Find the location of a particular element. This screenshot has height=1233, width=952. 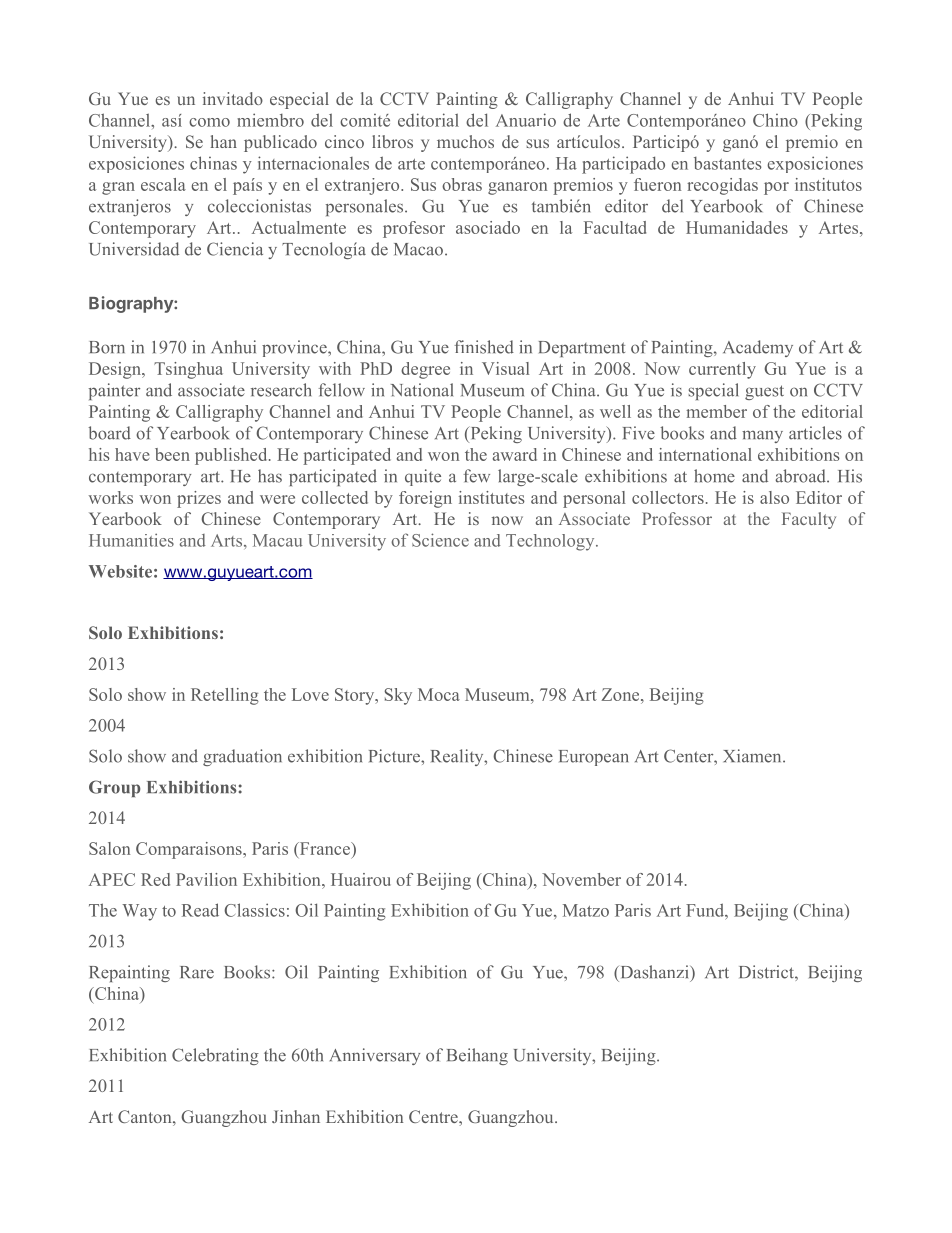

Picture is located at coordinates (395, 756).
